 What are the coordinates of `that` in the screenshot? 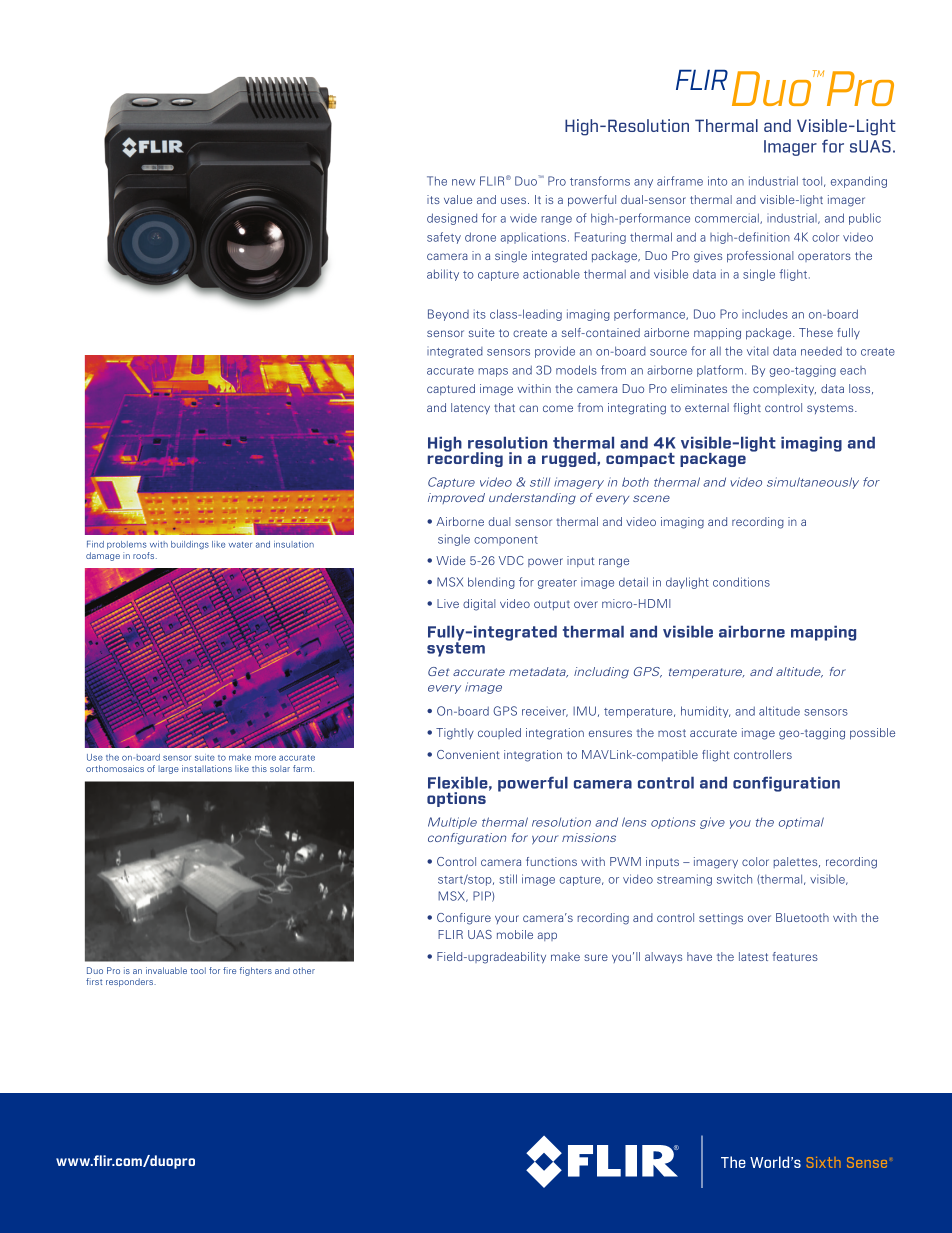 It's located at (504, 407).
